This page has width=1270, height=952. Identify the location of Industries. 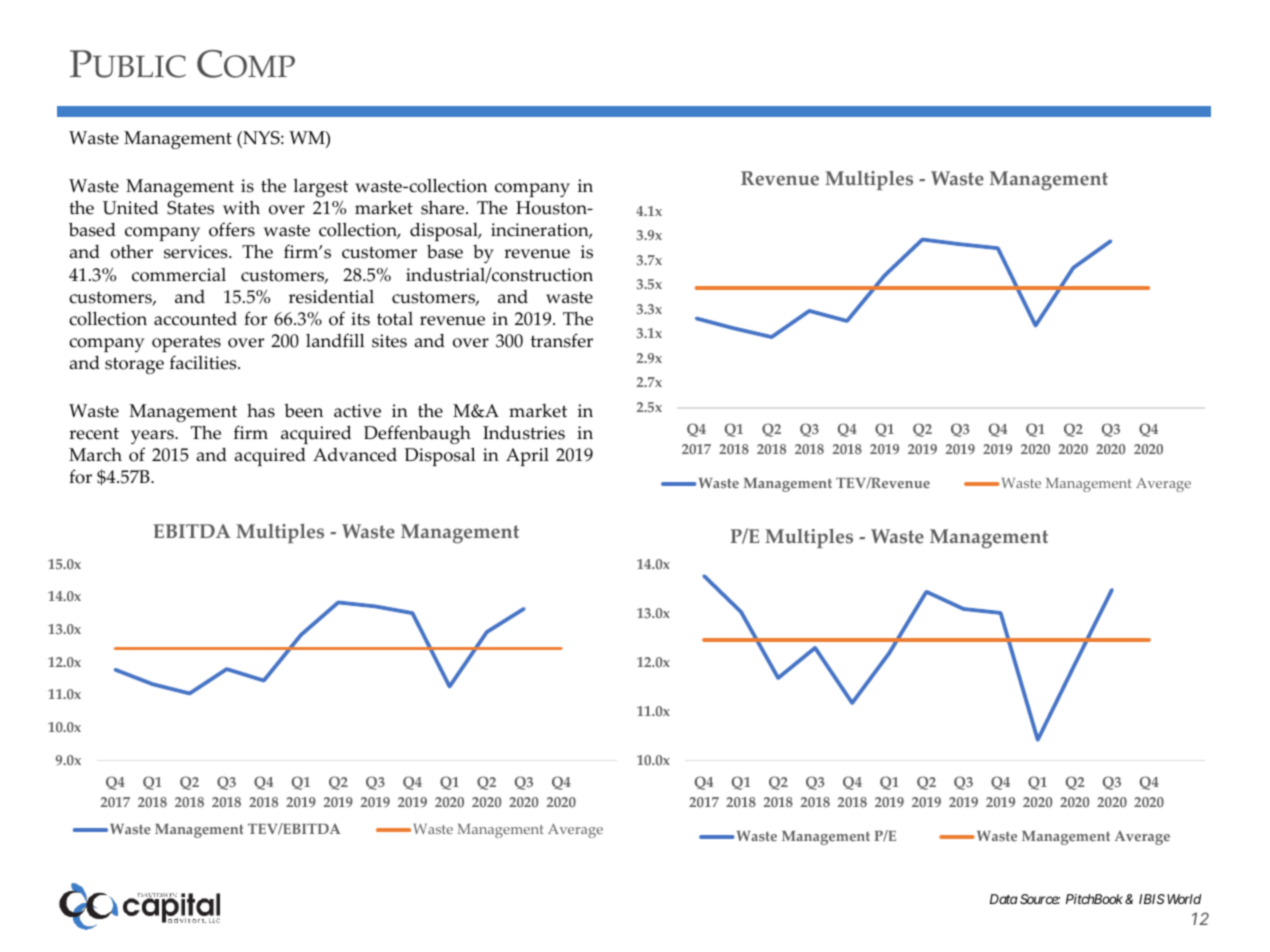
(524, 433).
